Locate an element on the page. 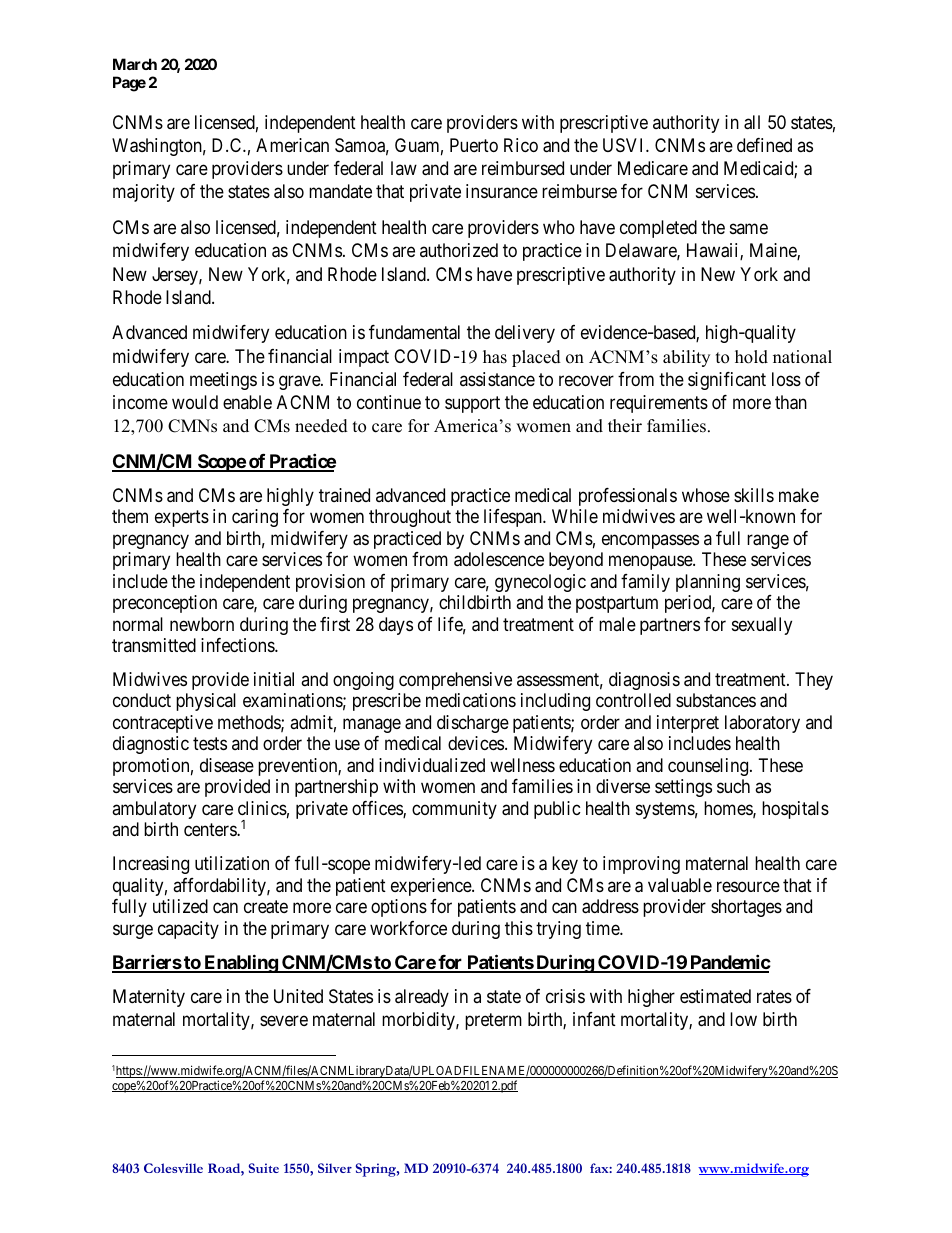 The width and height of the document is (952, 1233). defined is located at coordinates (764, 145).
